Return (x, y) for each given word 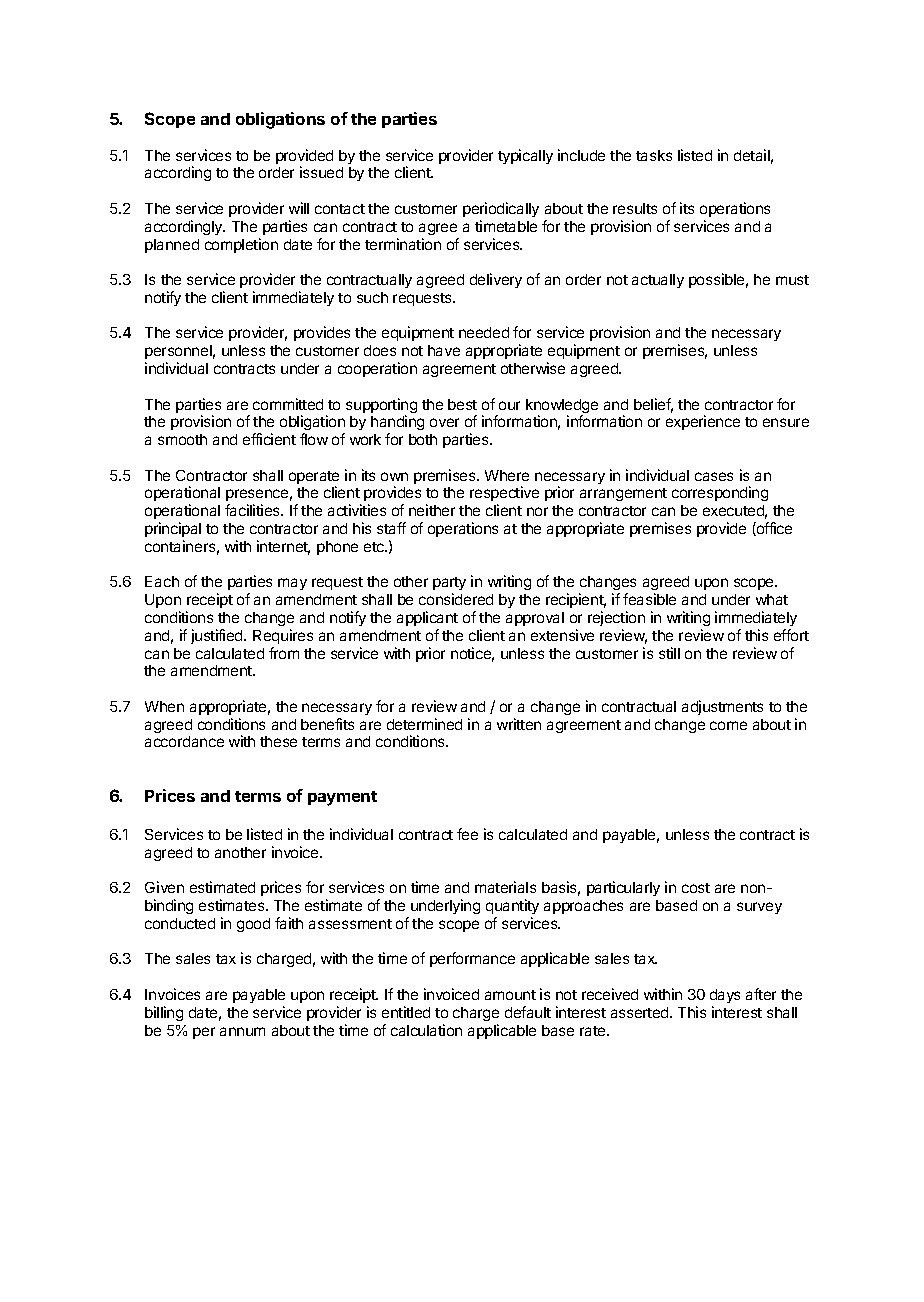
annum (242, 1031)
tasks (654, 155)
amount (510, 995)
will (299, 208)
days (725, 996)
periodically (501, 209)
